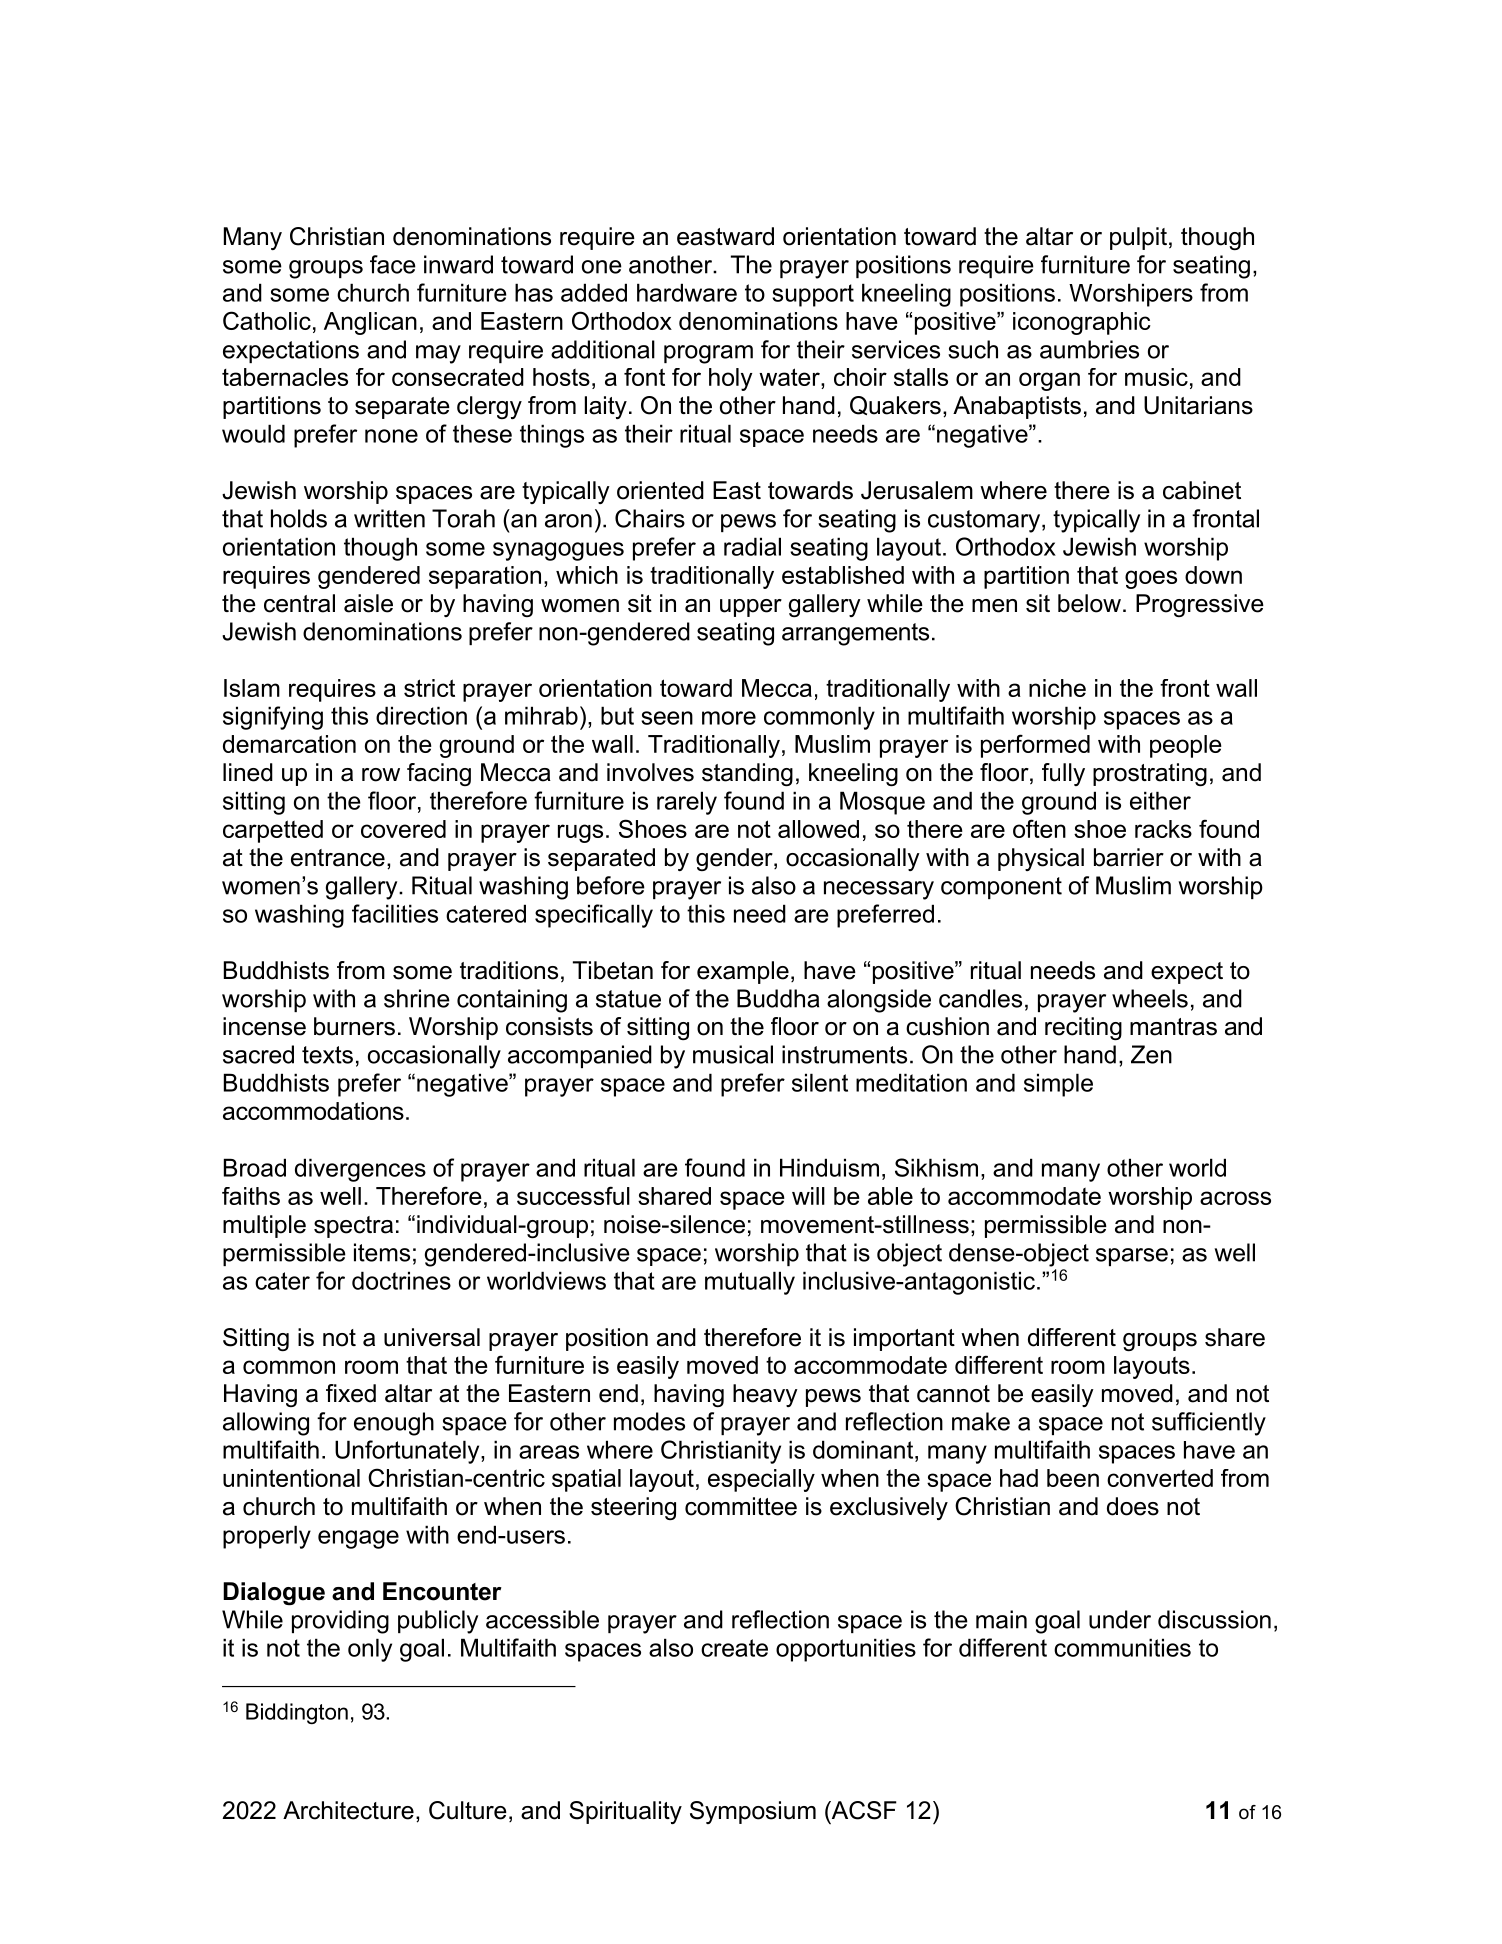 The image size is (1502, 1944). Describe the element at coordinates (348, 1810) in the screenshot. I see `Architecture` at that location.
